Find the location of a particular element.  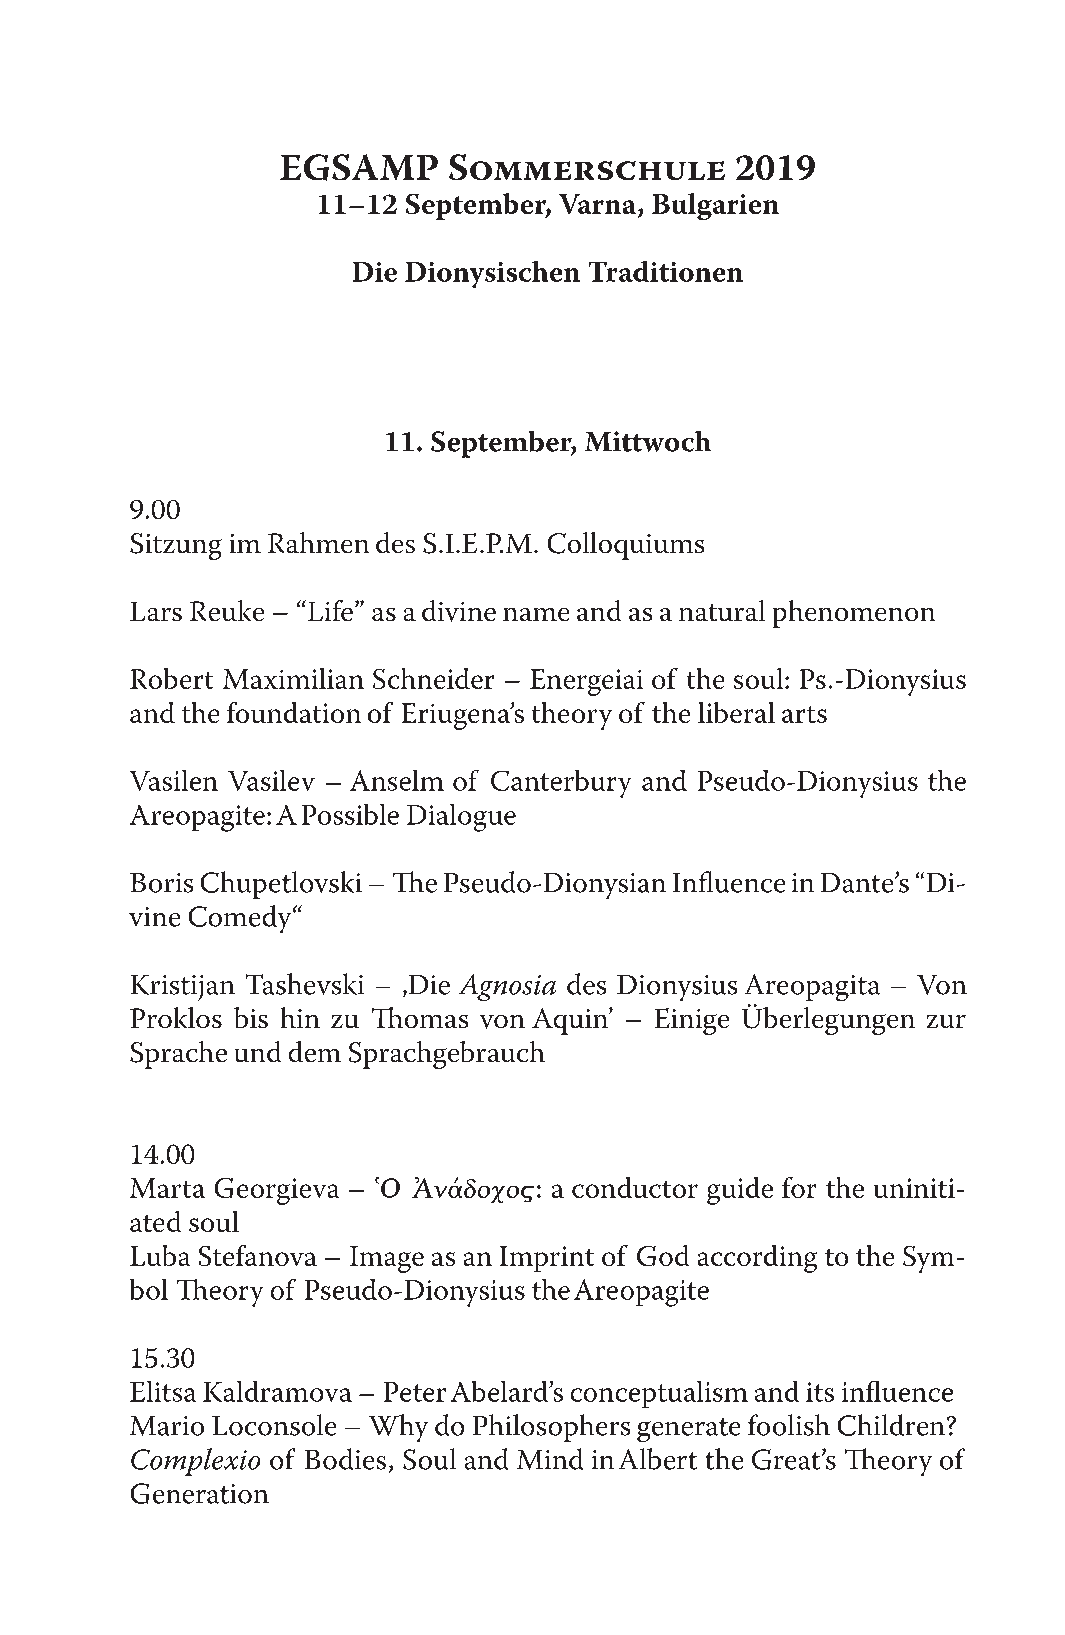

arts is located at coordinates (804, 714).
